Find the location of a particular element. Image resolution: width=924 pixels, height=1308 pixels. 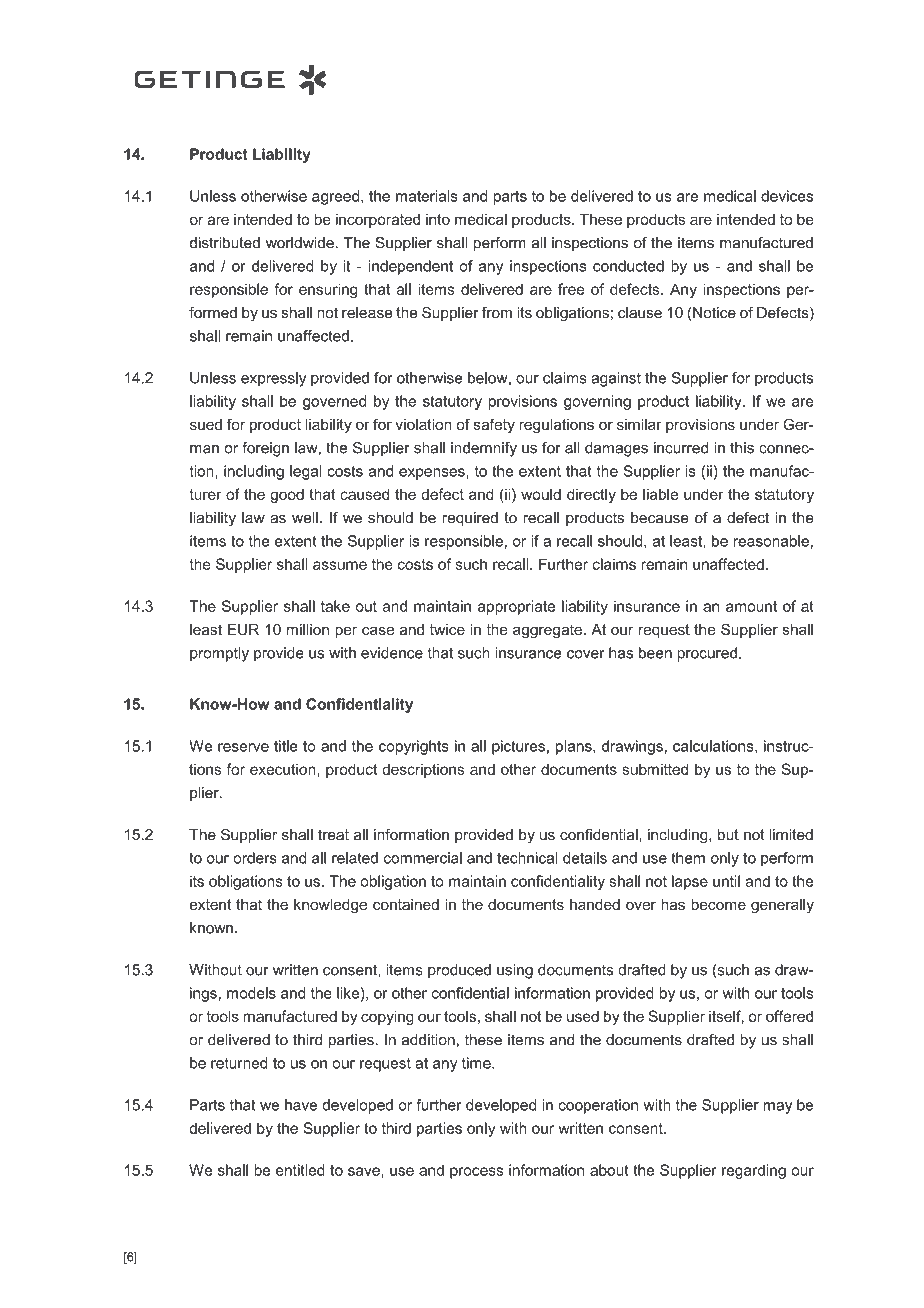

into is located at coordinates (438, 219).
